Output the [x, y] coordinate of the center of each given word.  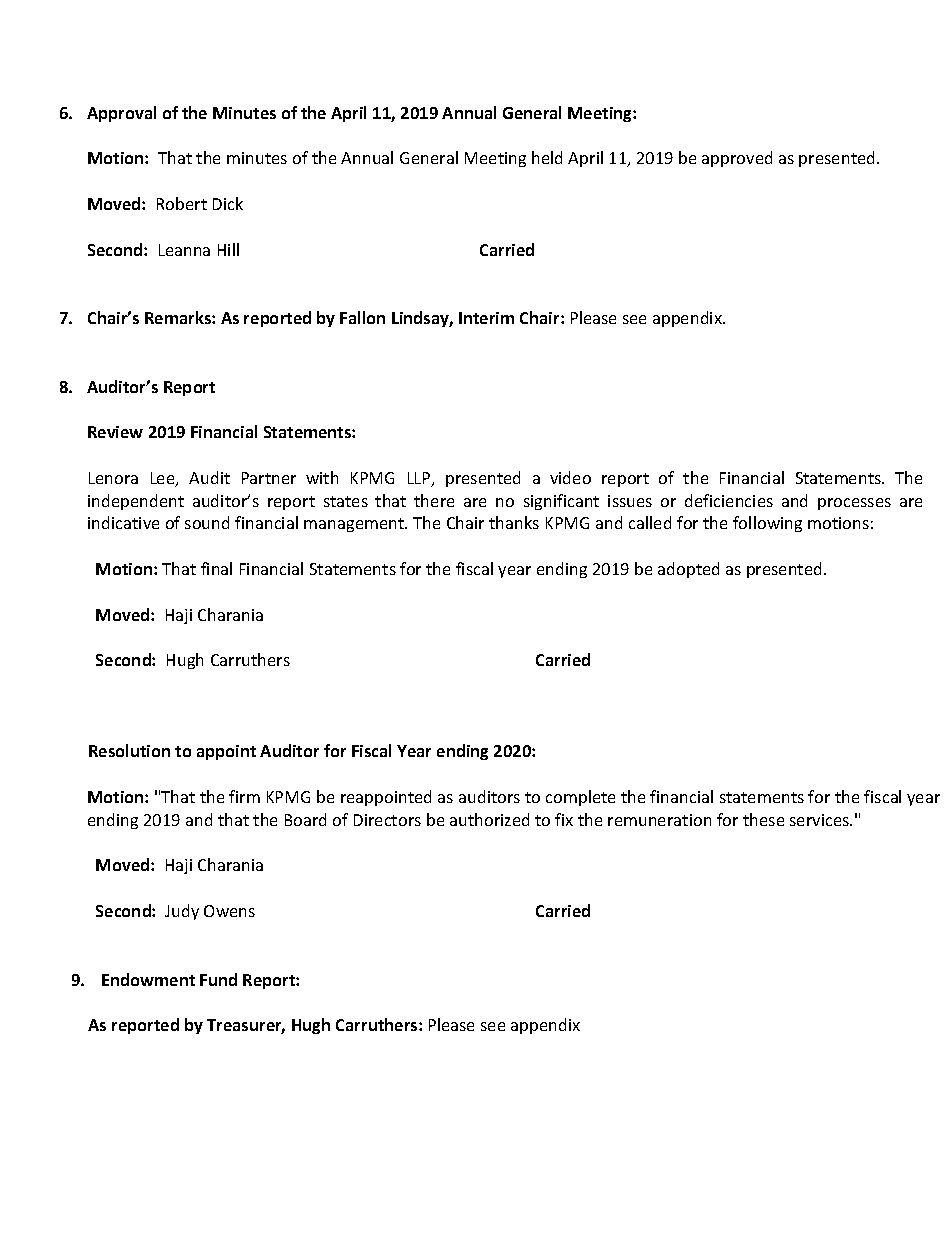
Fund [218, 979]
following [767, 524]
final [216, 568]
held [547, 157]
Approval [121, 114]
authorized [489, 819]
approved [737, 159]
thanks [514, 522]
